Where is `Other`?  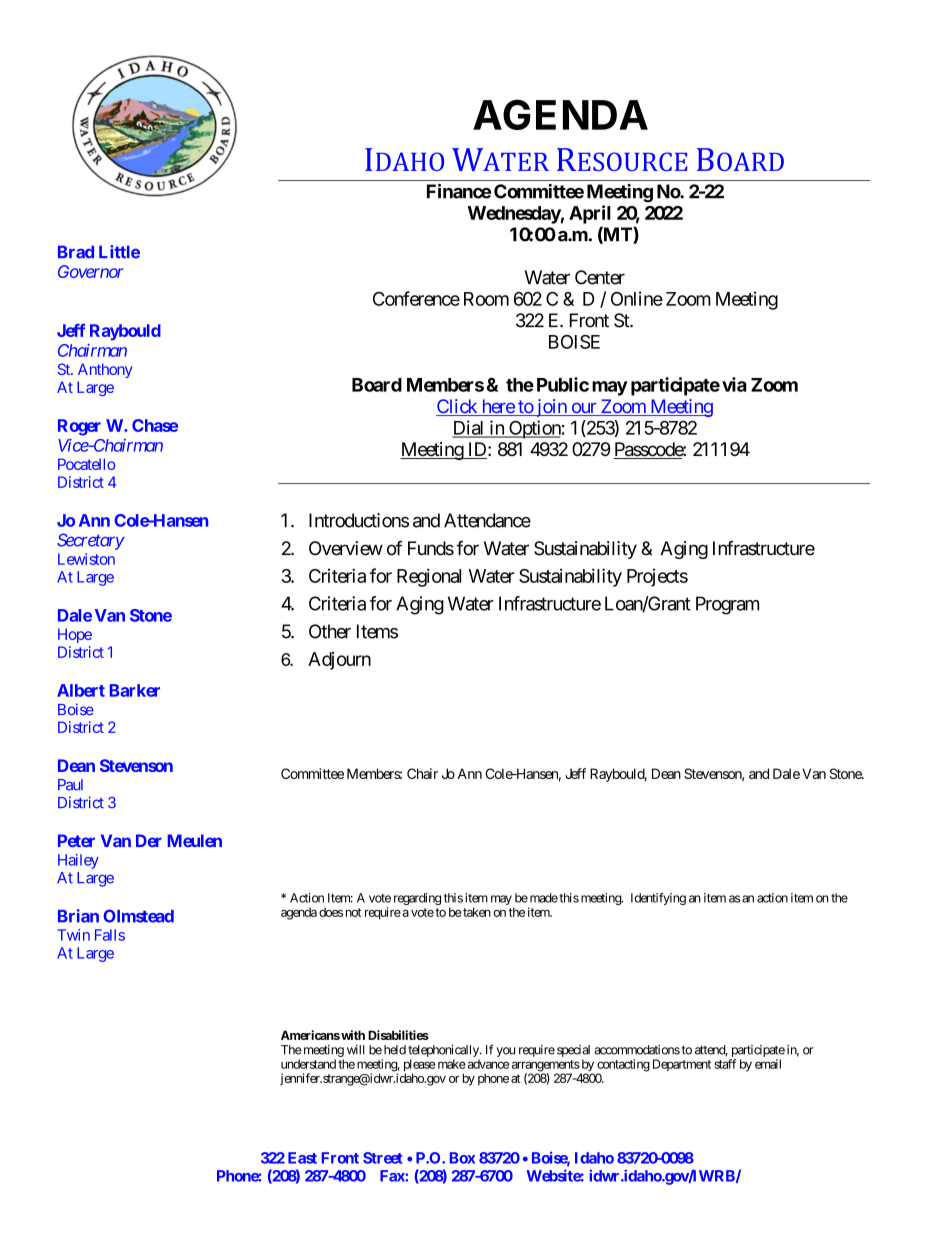 Other is located at coordinates (330, 631).
